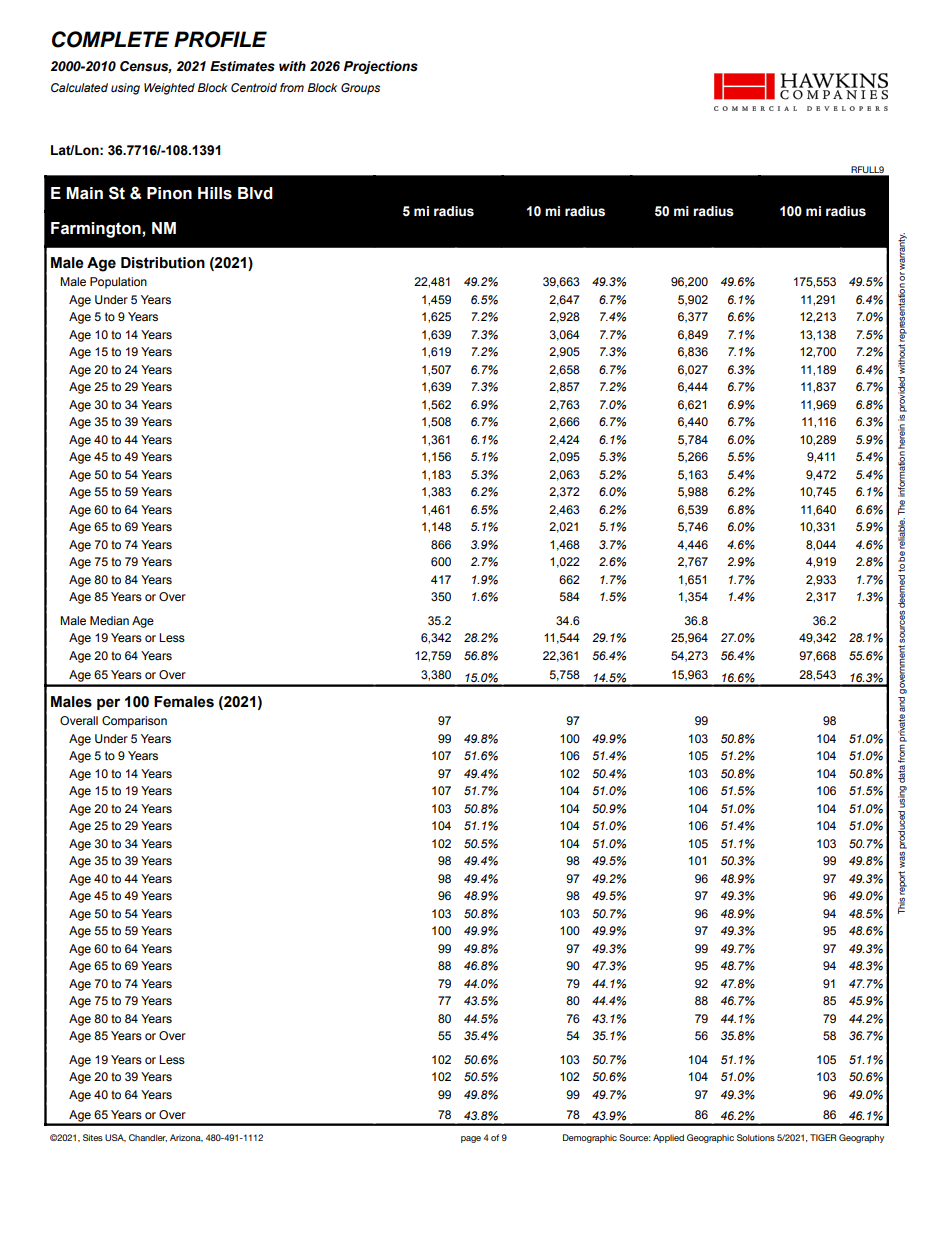  Describe the element at coordinates (756, 1137) in the document. I see `Solutions` at that location.
